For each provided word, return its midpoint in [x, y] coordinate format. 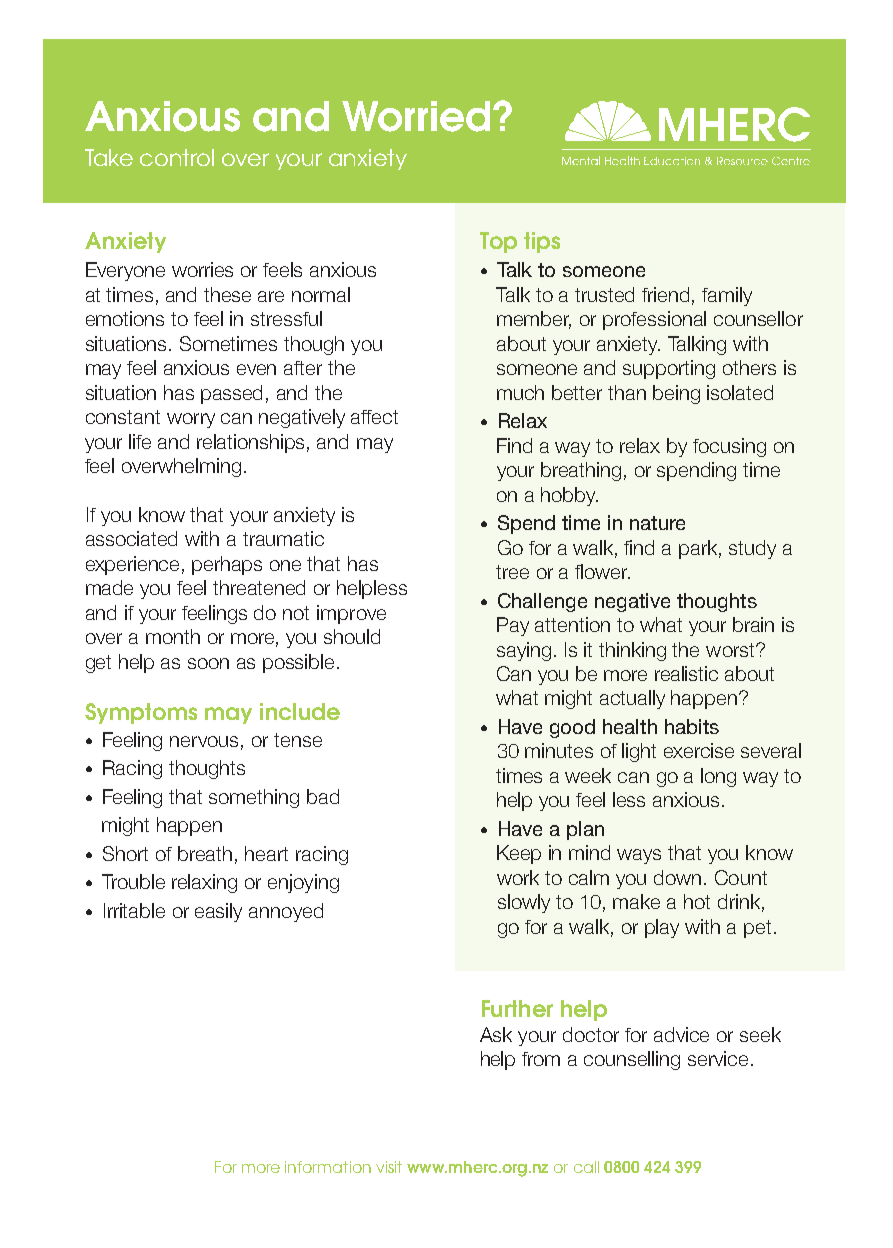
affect [374, 417]
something [254, 798]
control [177, 157]
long [718, 777]
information [328, 1167]
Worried [416, 116]
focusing [729, 447]
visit [389, 1167]
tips [542, 242]
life [140, 441]
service [718, 1058]
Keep [519, 854]
